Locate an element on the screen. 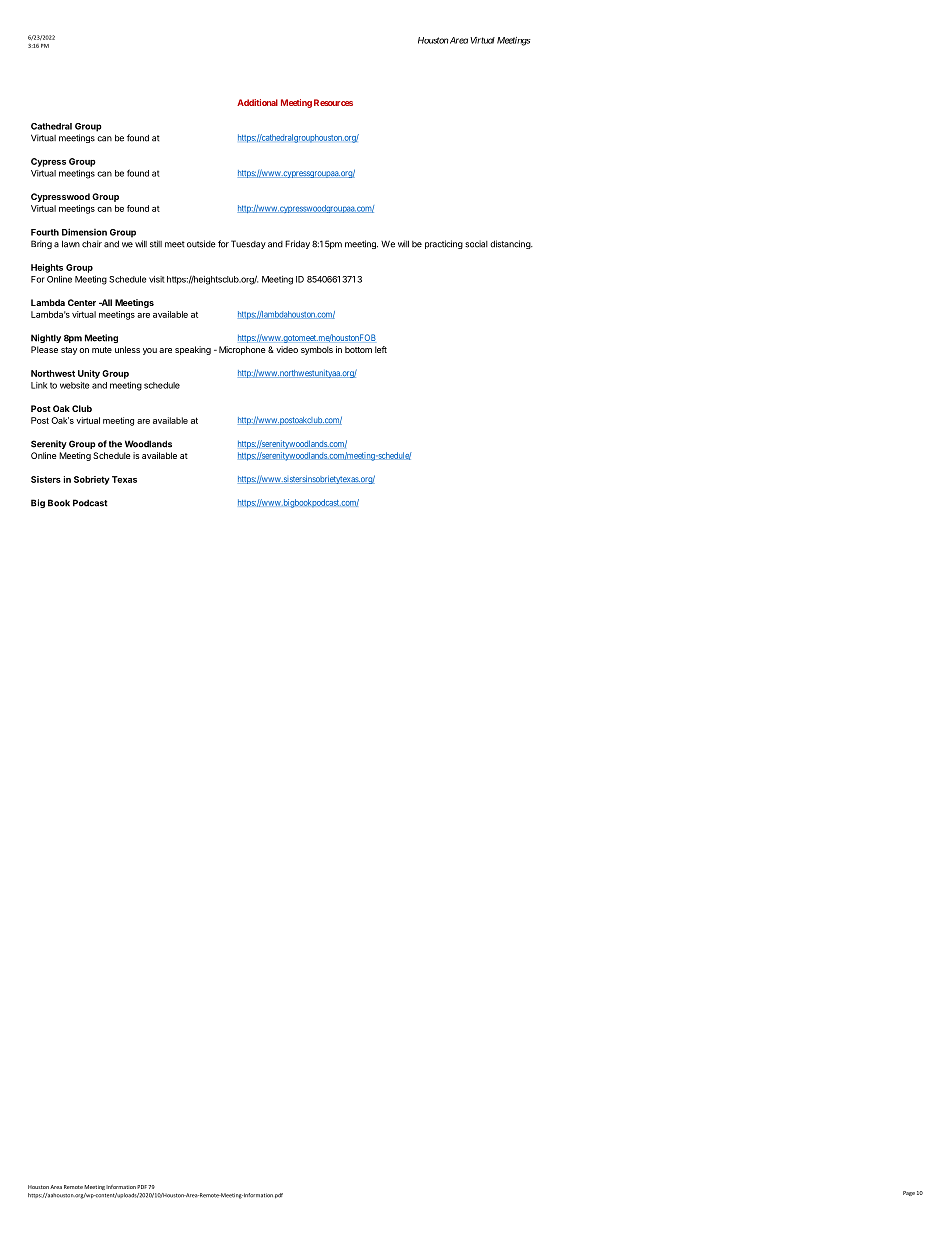 Image resolution: width=952 pixels, height=1233 pixels. symbols is located at coordinates (317, 350).
